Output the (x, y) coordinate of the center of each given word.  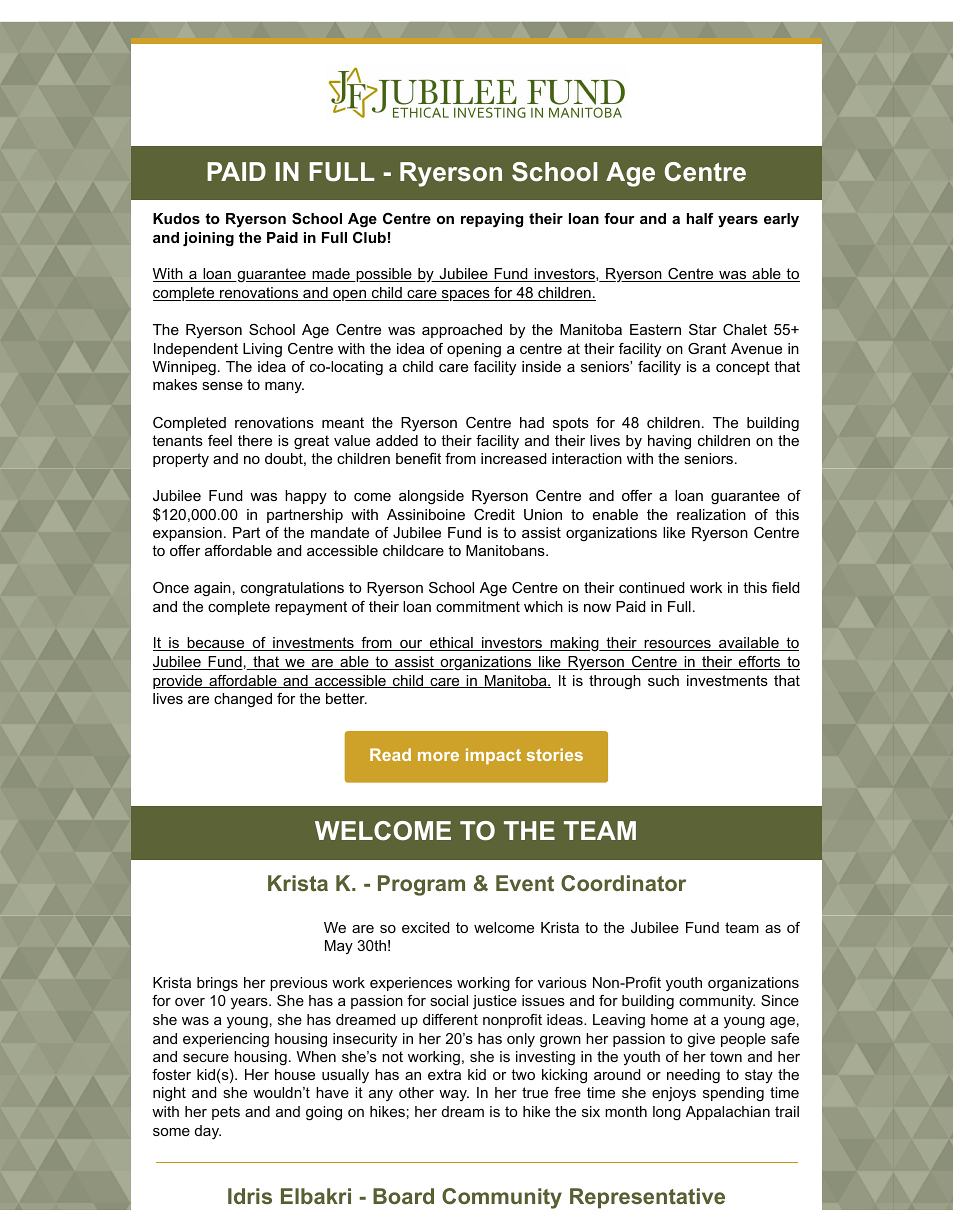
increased (513, 458)
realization (711, 514)
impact (493, 756)
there (255, 440)
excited (425, 927)
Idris (250, 1196)
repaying (492, 220)
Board (403, 1196)
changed (243, 700)
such (663, 680)
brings (217, 984)
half (700, 218)
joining (208, 239)
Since (780, 1000)
